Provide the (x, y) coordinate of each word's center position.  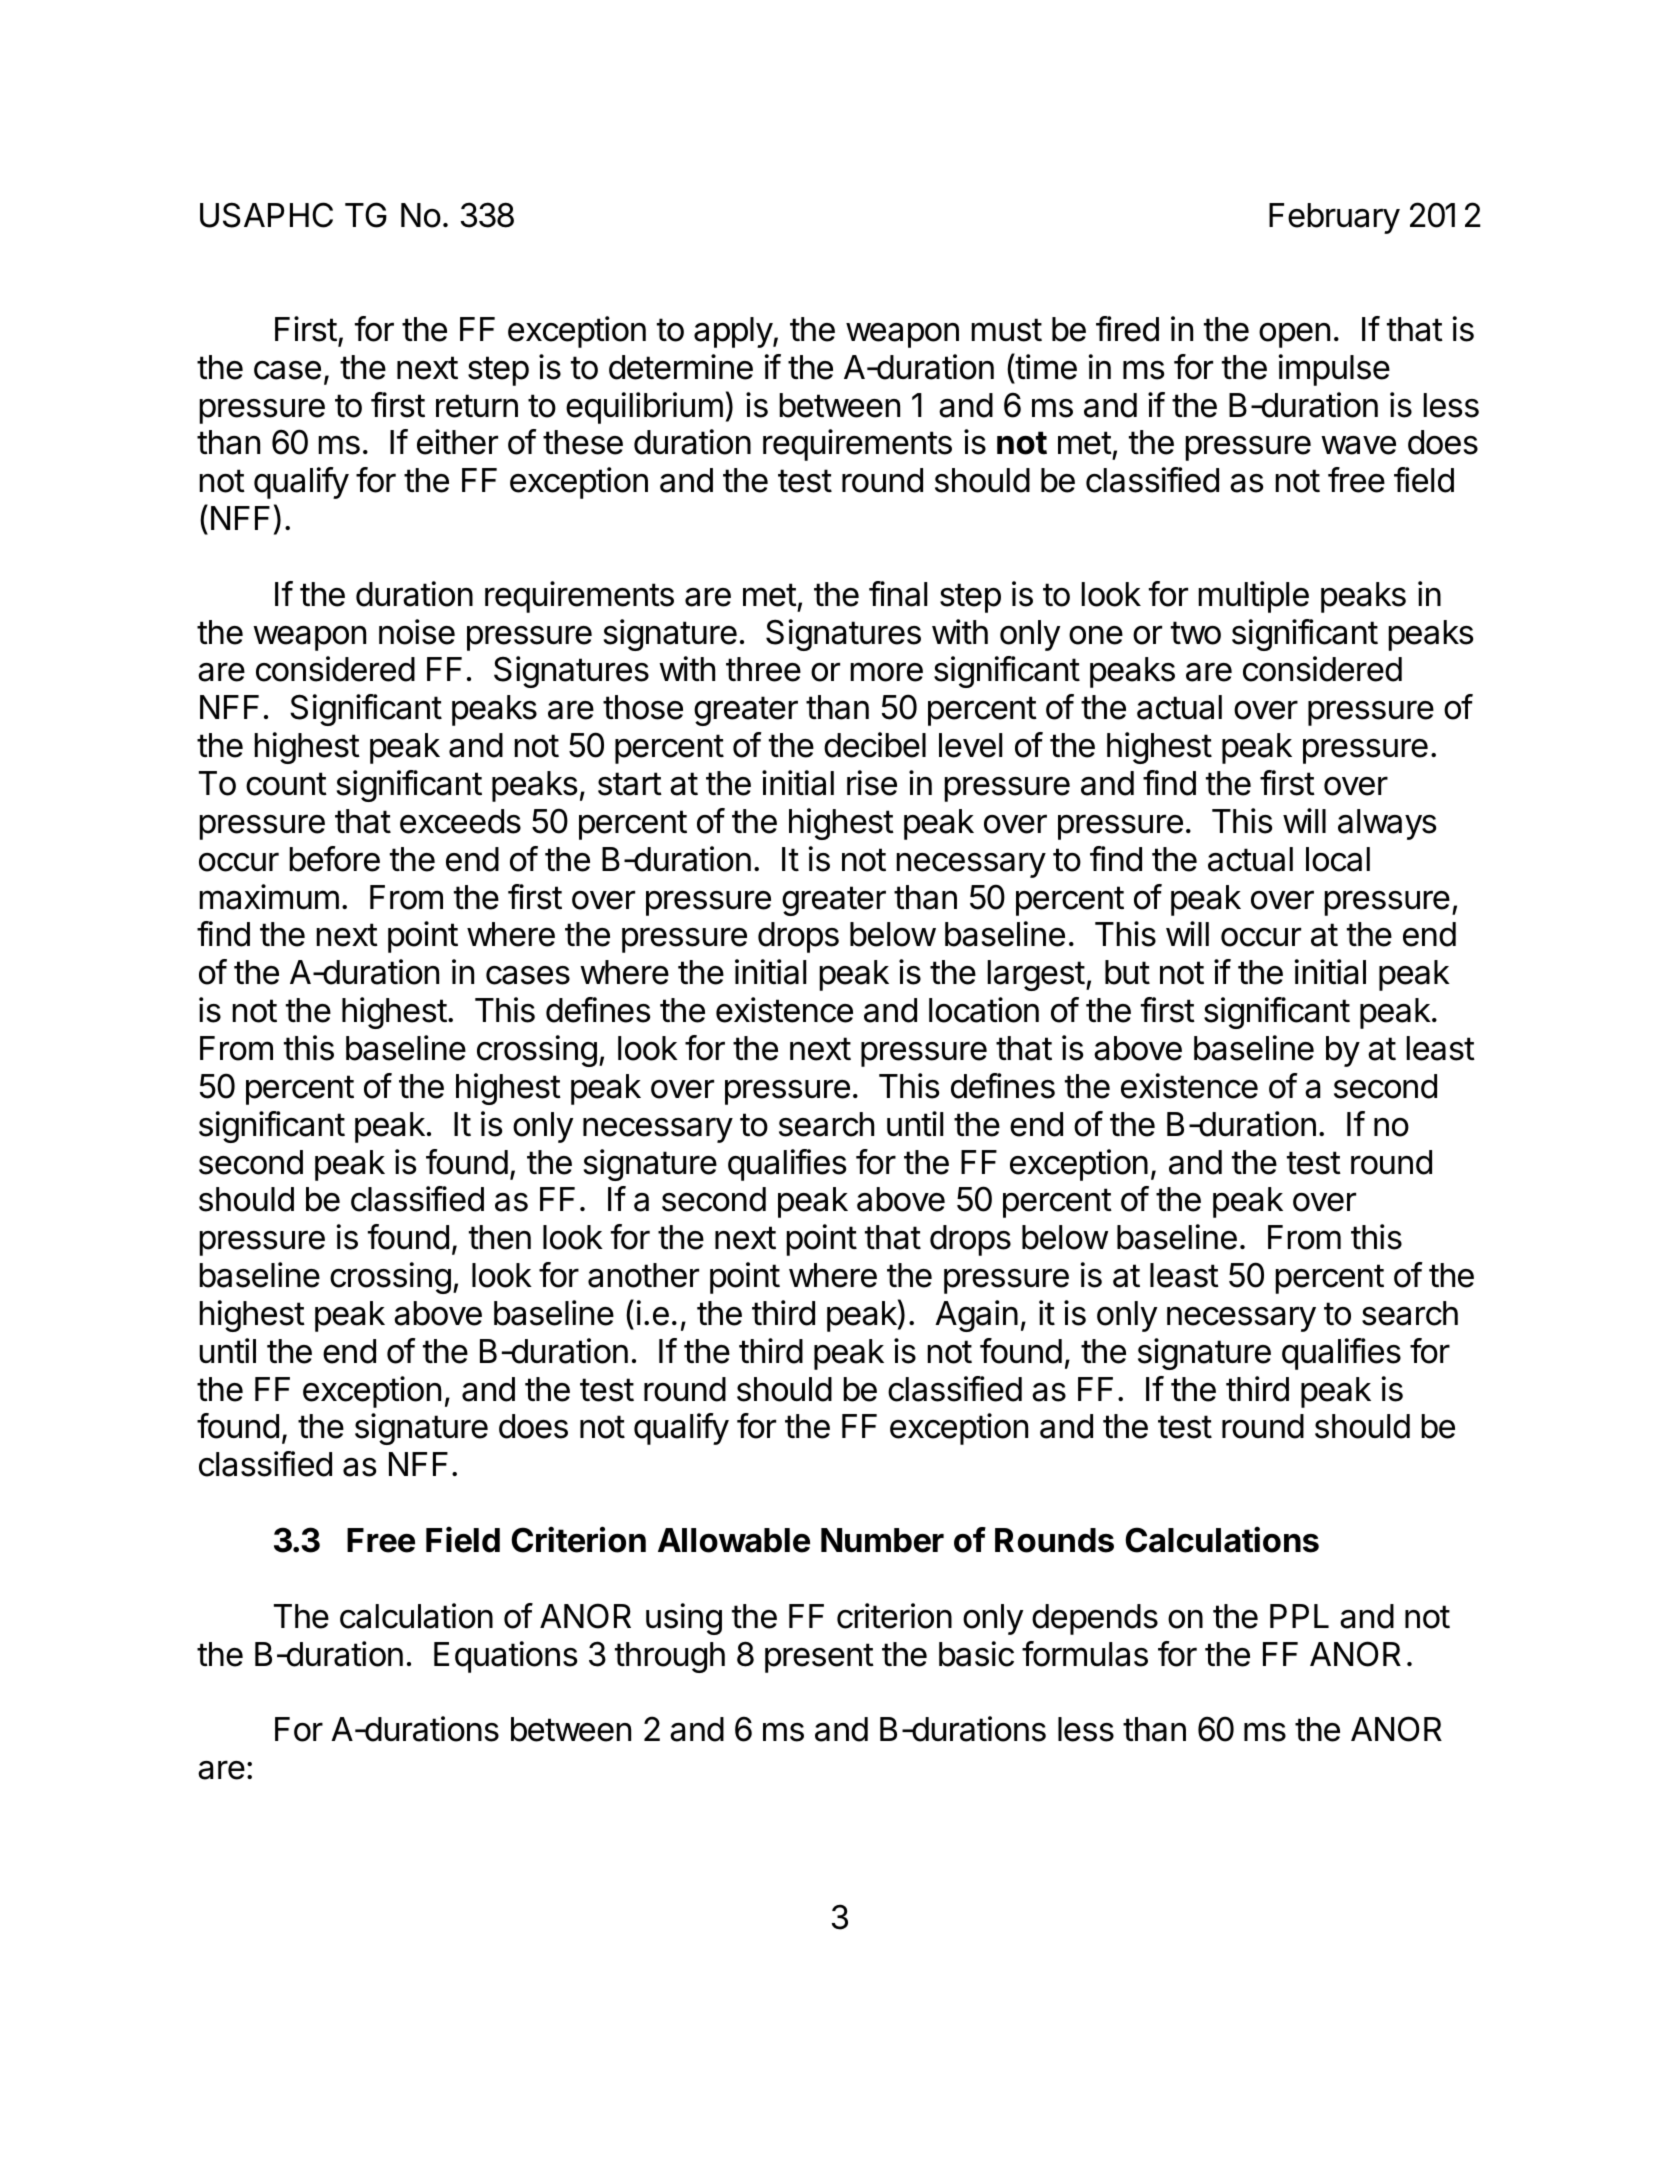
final (898, 594)
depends (1095, 1619)
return (477, 406)
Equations (505, 1657)
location (984, 1010)
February (1334, 218)
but (1127, 972)
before (334, 859)
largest (1036, 975)
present (819, 1658)
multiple (1253, 597)
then (500, 1237)
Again (976, 1316)
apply (734, 332)
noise (417, 632)
